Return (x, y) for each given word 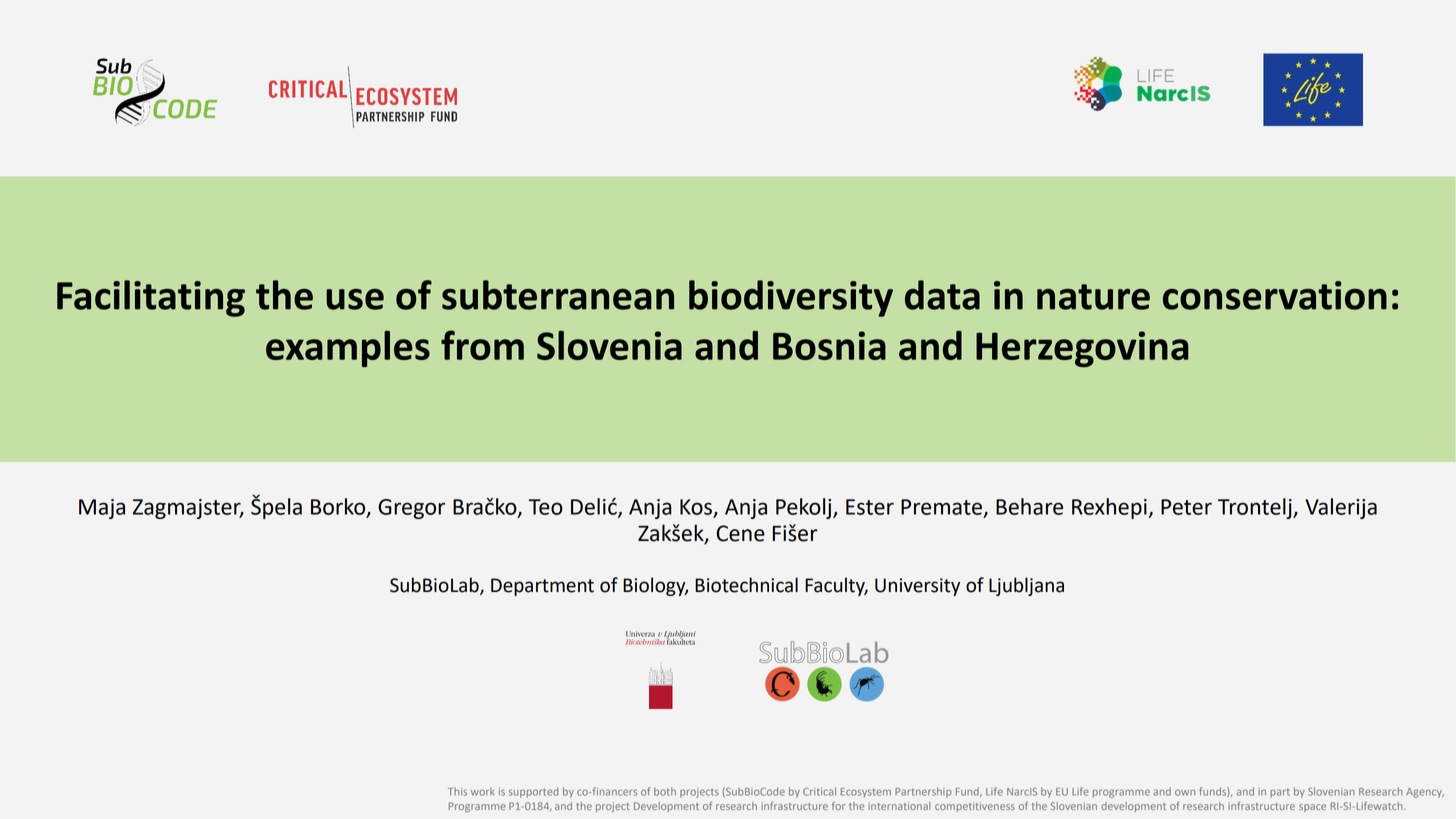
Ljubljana (1026, 586)
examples (348, 349)
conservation (1275, 295)
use (355, 299)
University (917, 587)
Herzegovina (1082, 349)
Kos (696, 507)
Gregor (411, 509)
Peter (1186, 507)
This (457, 792)
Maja (102, 509)
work (482, 791)
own (1185, 792)
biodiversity (791, 298)
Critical (819, 791)
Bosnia (829, 345)
